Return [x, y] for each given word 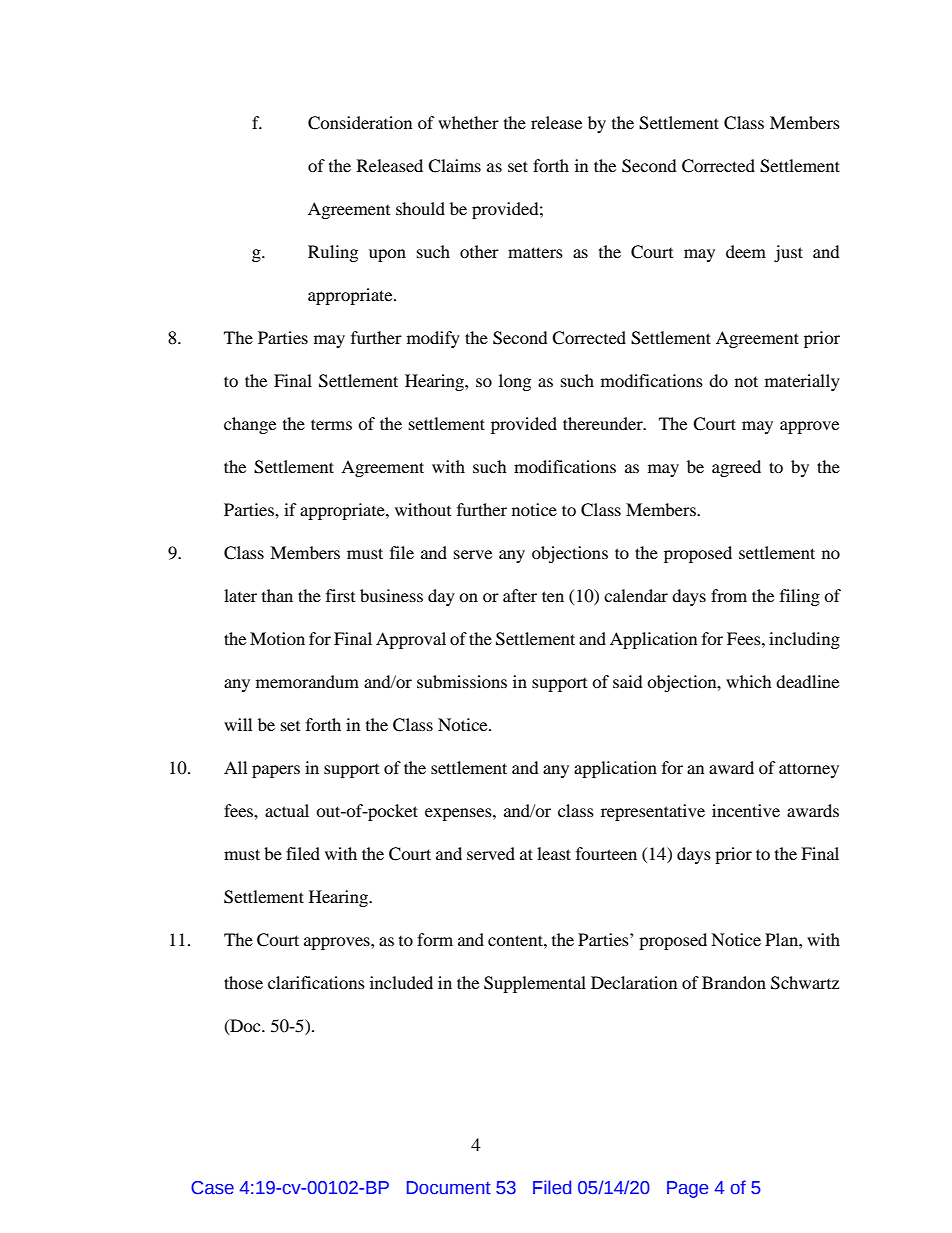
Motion [277, 638]
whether [468, 122]
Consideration [360, 123]
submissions [462, 681]
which [749, 681]
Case [212, 1188]
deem [746, 251]
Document [449, 1188]
